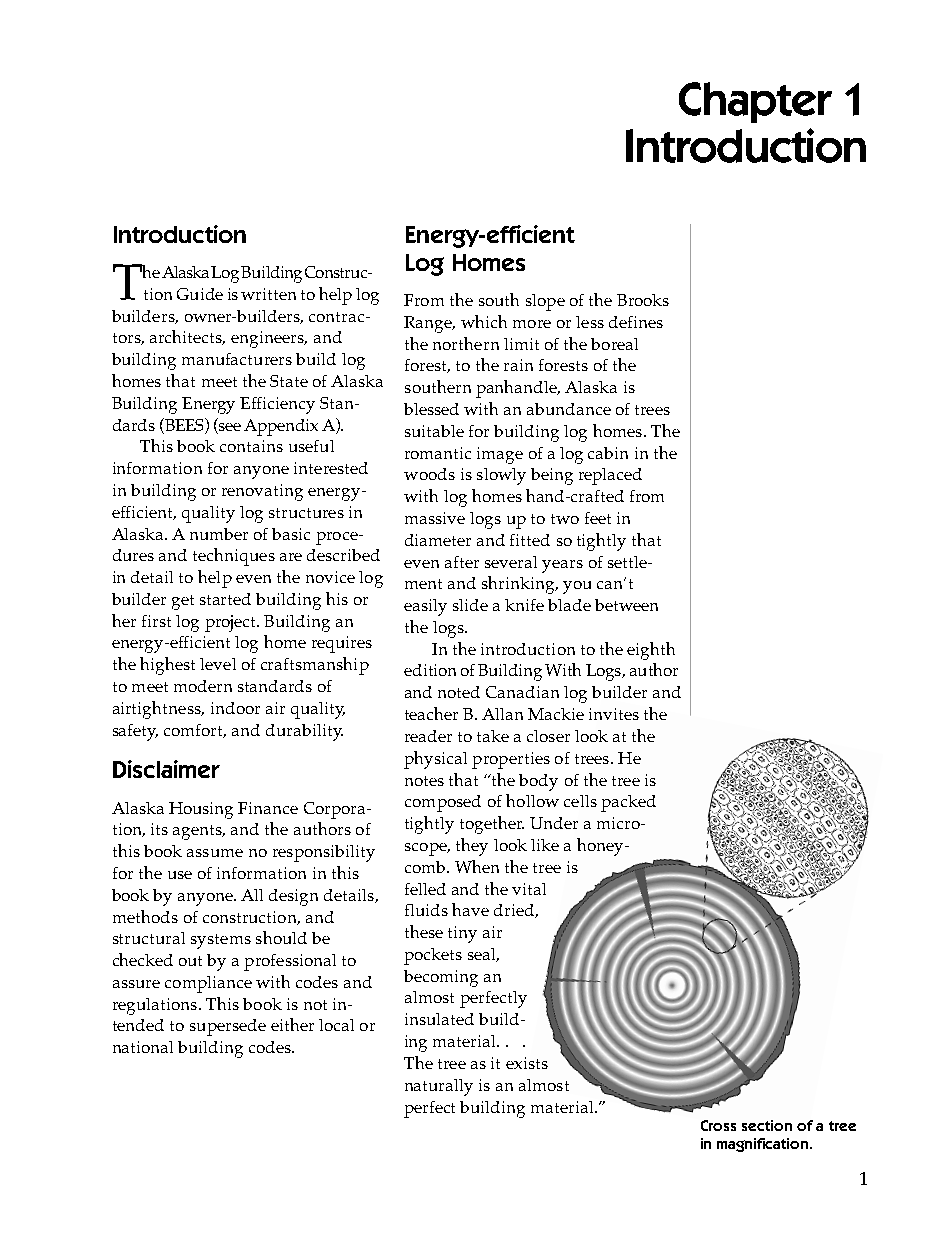  I want to click on slope, so click(545, 302).
